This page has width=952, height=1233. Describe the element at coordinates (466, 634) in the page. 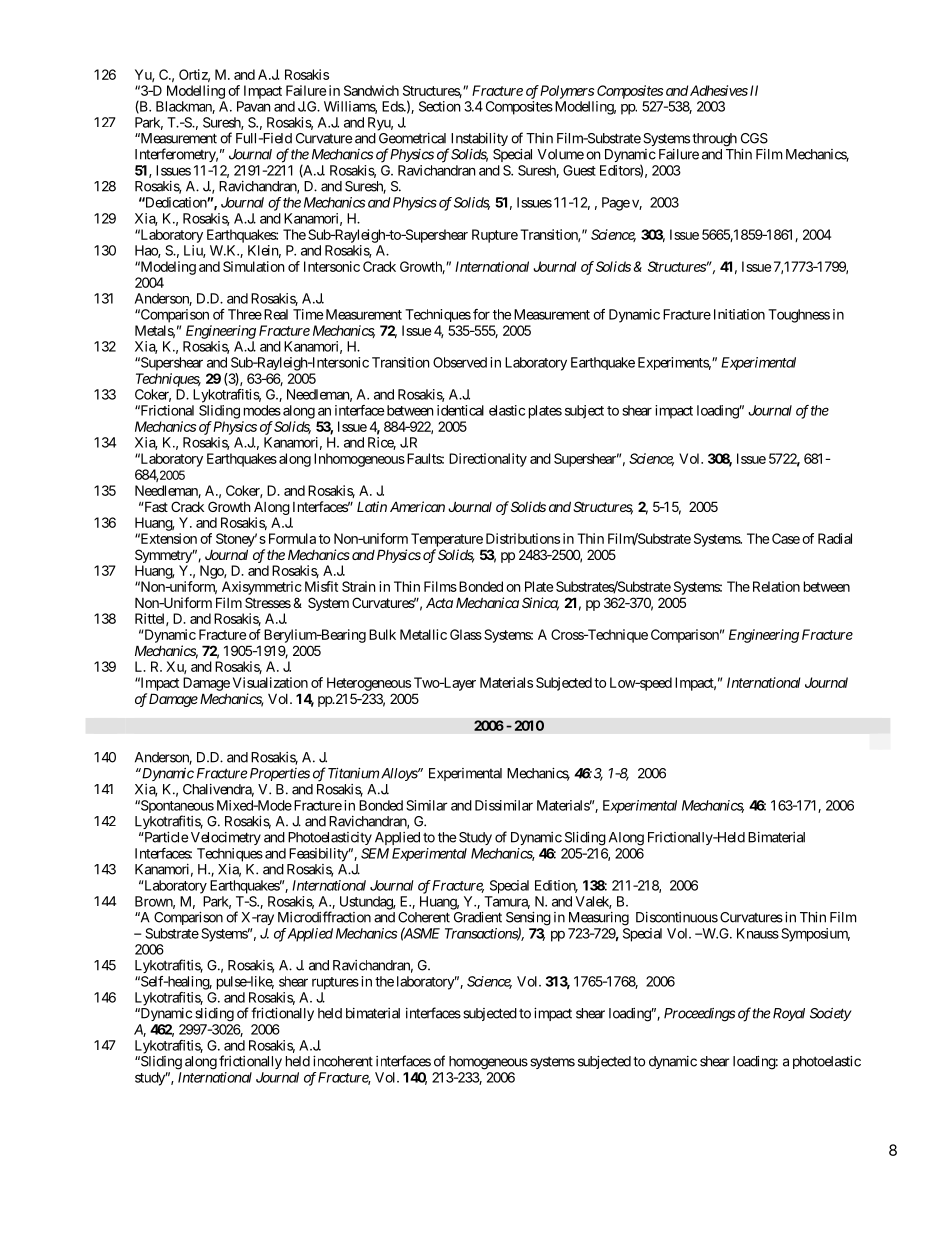

I see `Glass` at that location.
